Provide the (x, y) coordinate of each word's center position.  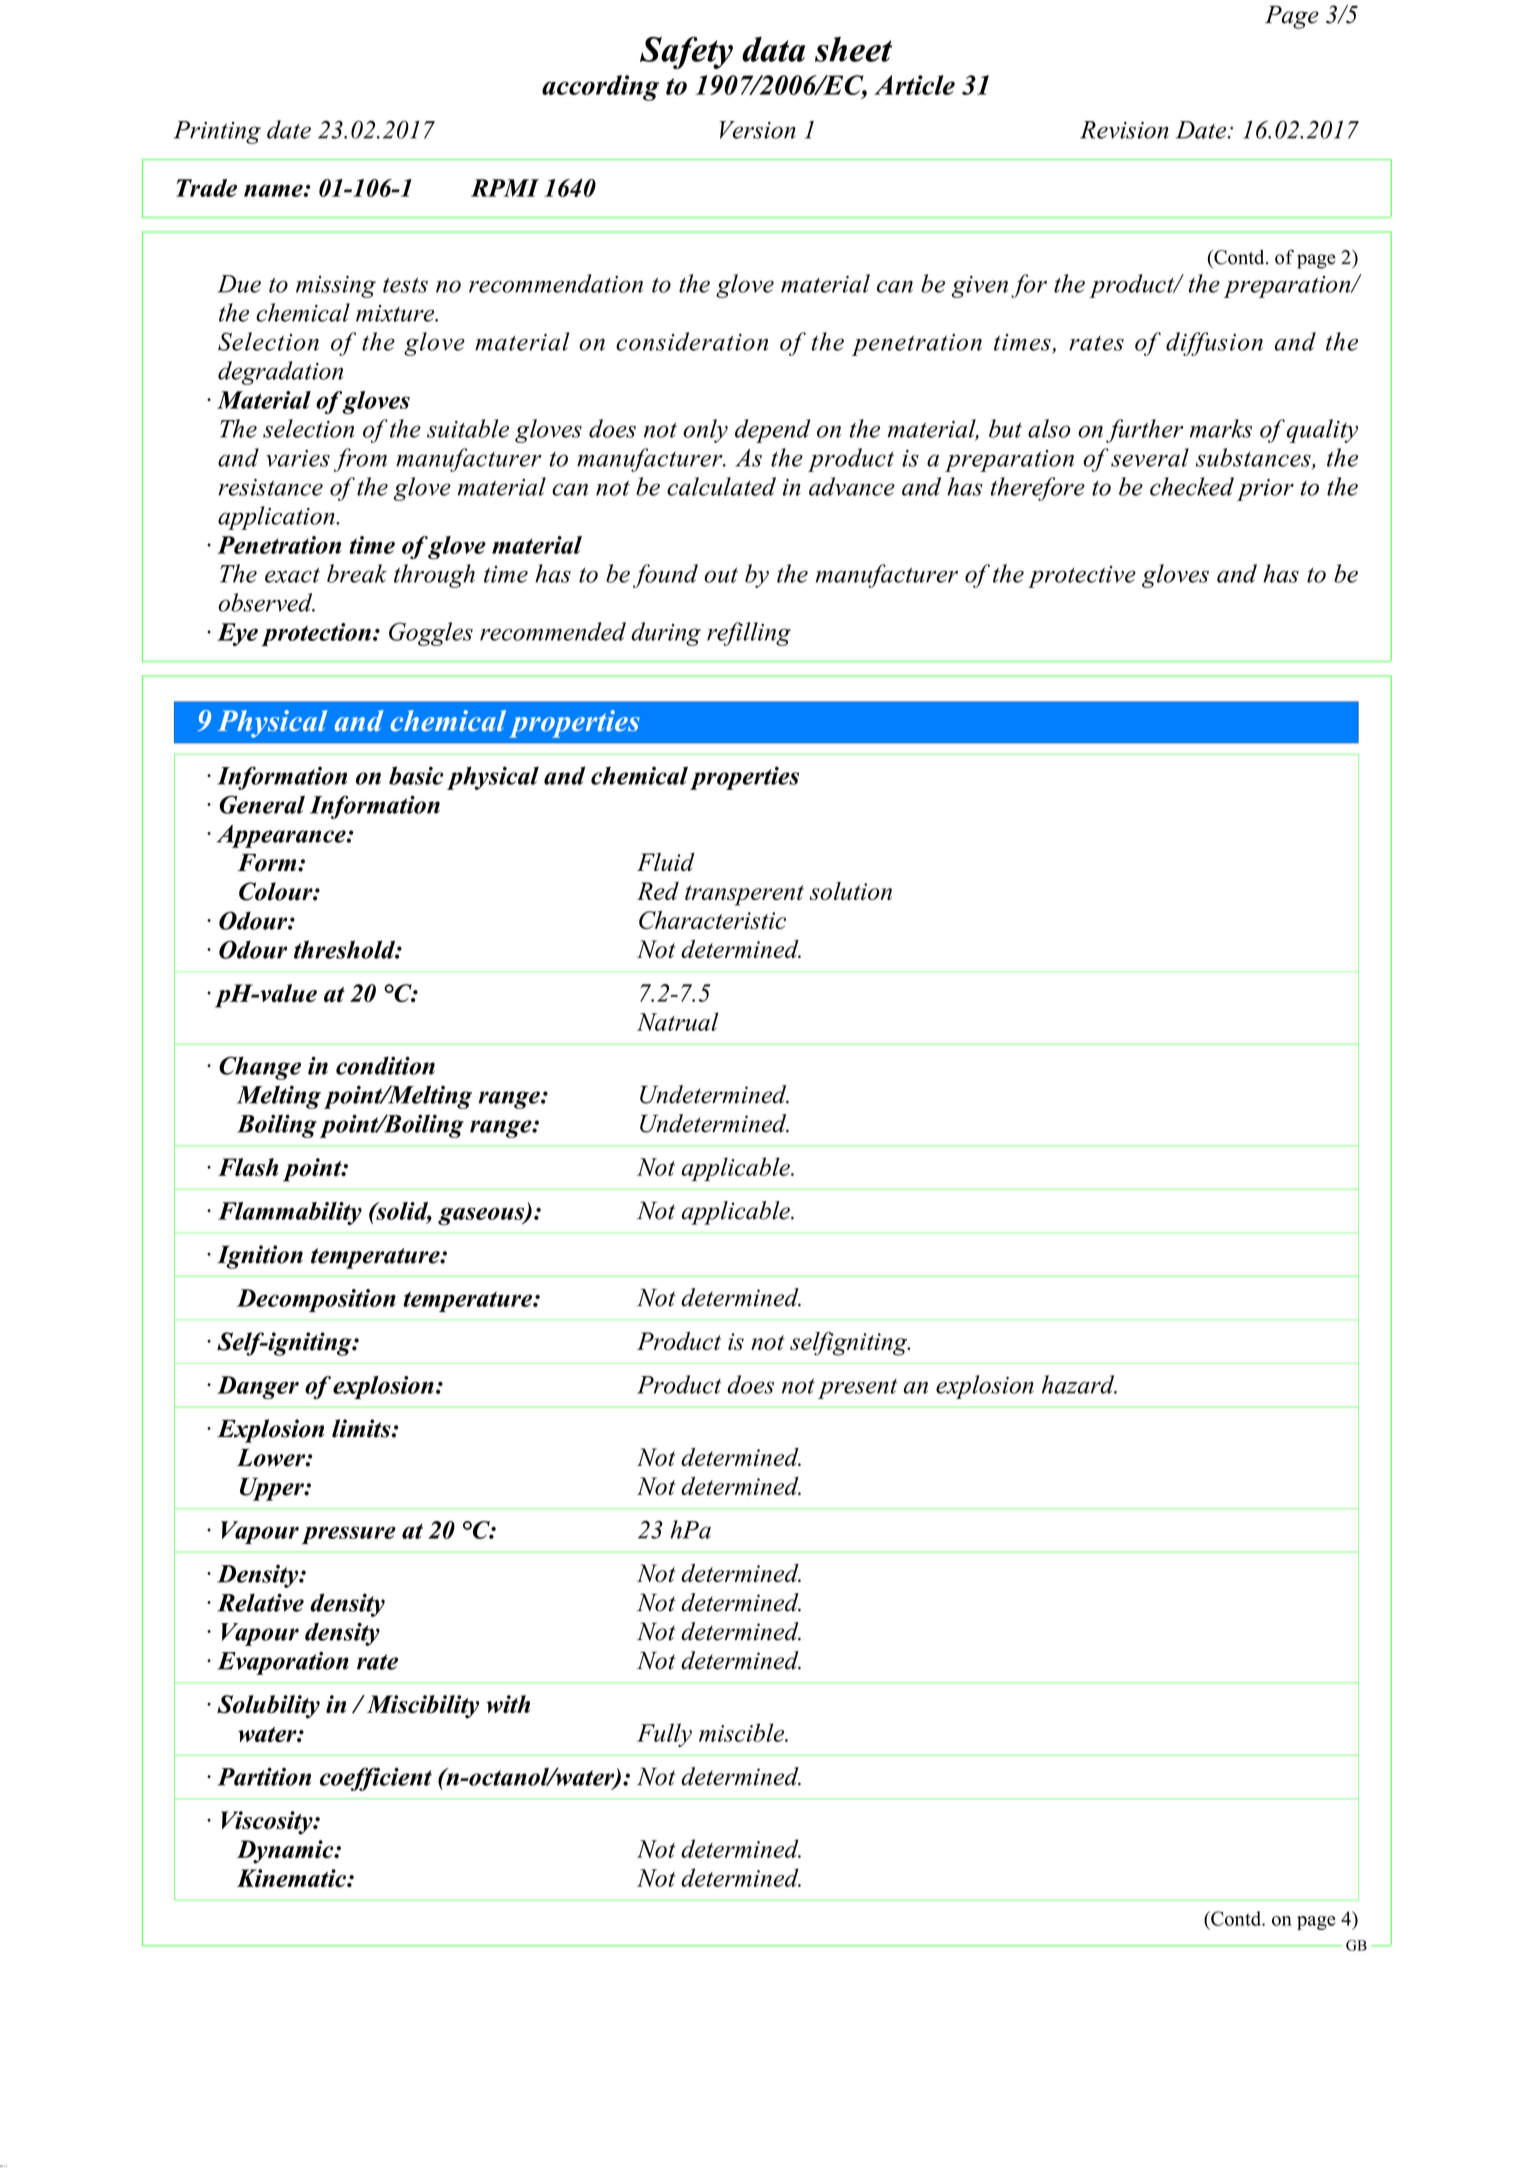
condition (385, 1065)
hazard (1079, 1384)
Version (757, 130)
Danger (258, 1387)
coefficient (376, 1779)
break (357, 573)
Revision (1124, 130)
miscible (743, 1732)
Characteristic (712, 920)
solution (850, 891)
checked (1192, 486)
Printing (217, 132)
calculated (721, 486)
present (858, 1389)
